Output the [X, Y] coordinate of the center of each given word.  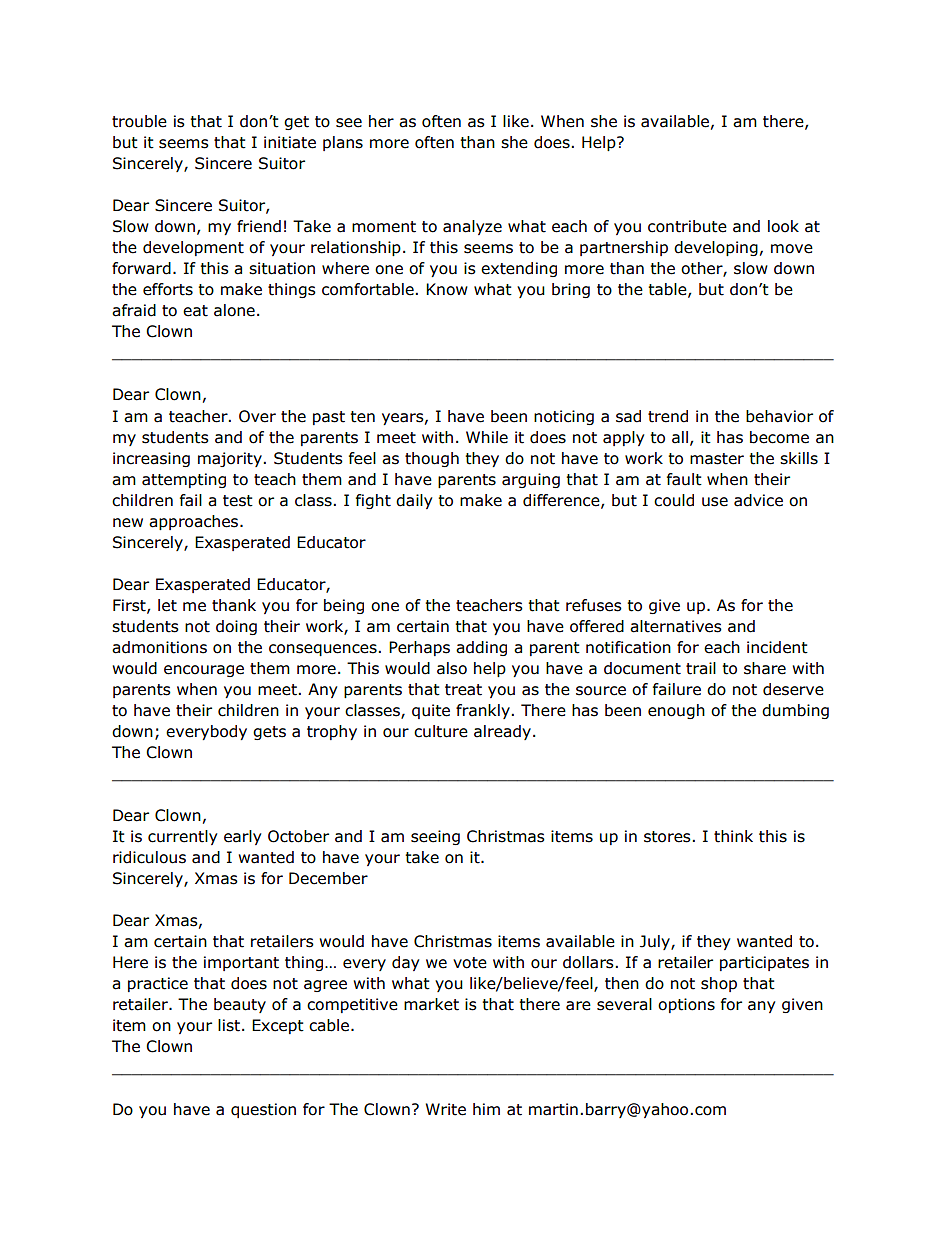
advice [758, 500]
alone [234, 310]
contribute [687, 226]
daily [414, 501]
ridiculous [149, 857]
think [733, 836]
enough [676, 711]
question [263, 1110]
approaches [195, 522]
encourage [204, 671]
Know [447, 289]
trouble [139, 121]
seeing [435, 837]
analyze [472, 227]
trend [668, 416]
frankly [484, 711]
